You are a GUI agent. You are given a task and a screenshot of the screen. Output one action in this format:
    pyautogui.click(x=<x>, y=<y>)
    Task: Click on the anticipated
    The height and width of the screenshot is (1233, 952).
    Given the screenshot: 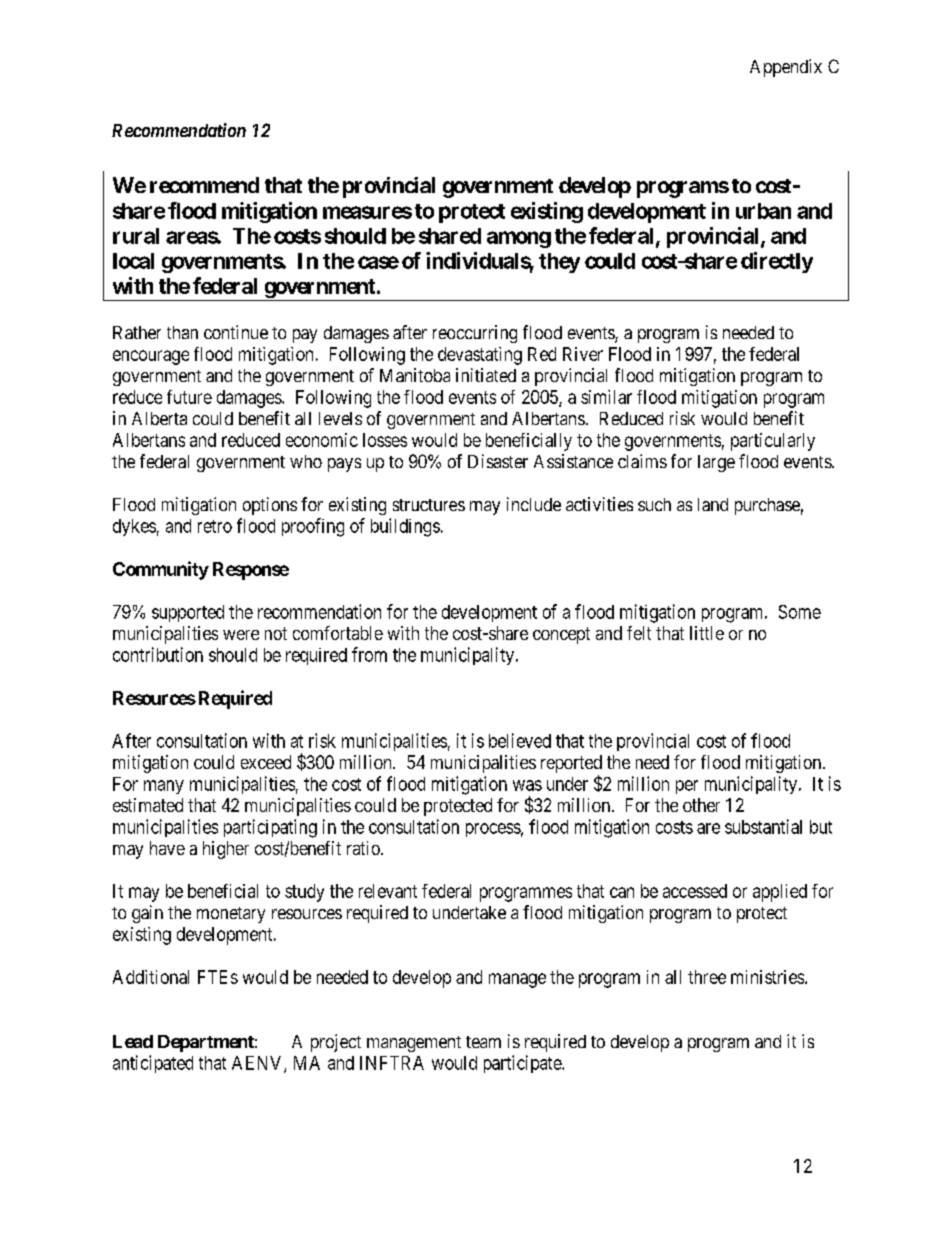 What is the action you would take?
    pyautogui.click(x=153, y=1064)
